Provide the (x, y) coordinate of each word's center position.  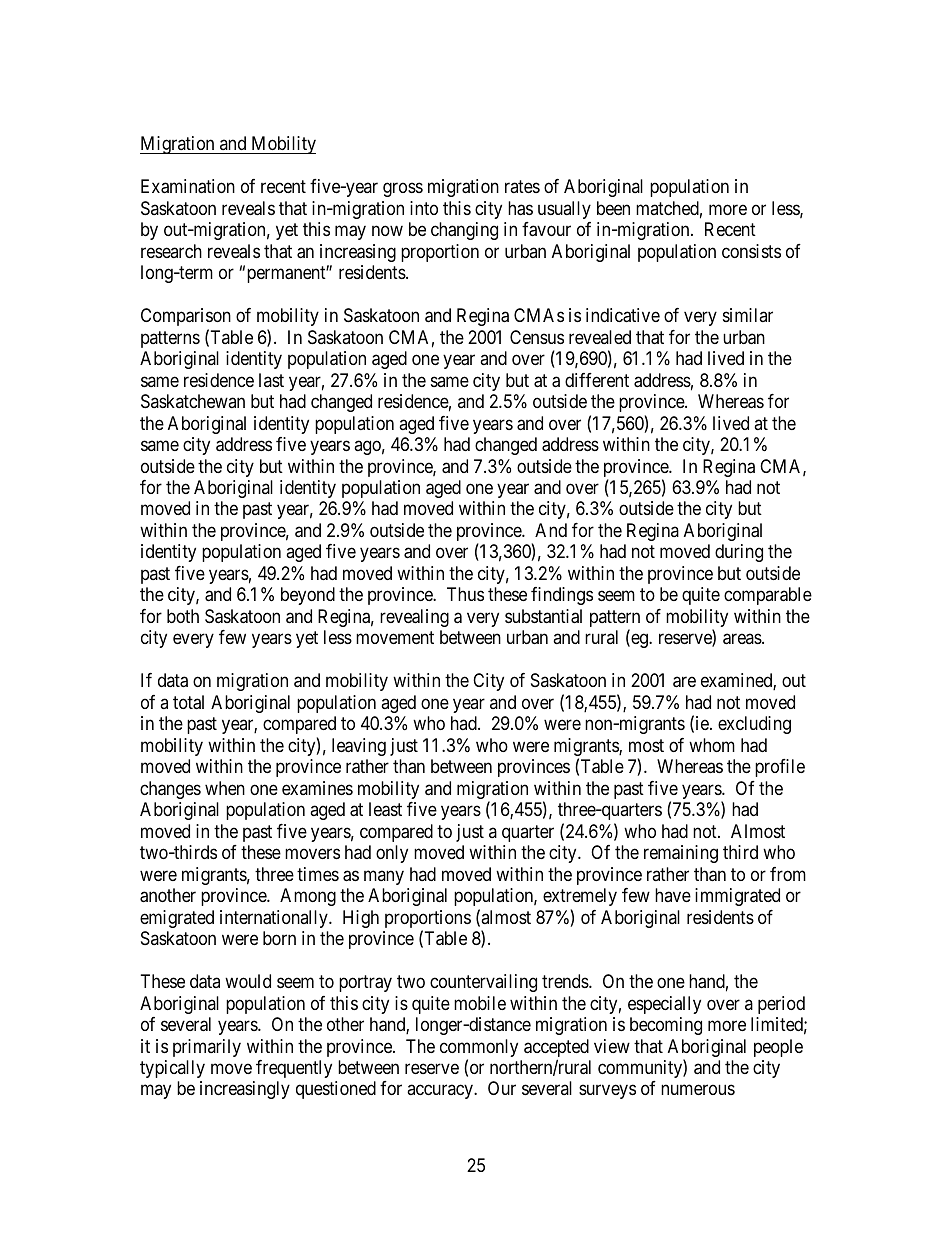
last (271, 380)
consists (751, 251)
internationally (275, 919)
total (188, 702)
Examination (188, 186)
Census (537, 337)
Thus (465, 594)
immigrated (737, 897)
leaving (359, 747)
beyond (308, 596)
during (739, 553)
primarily (207, 1048)
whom (712, 745)
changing (464, 231)
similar (748, 315)
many (384, 877)
